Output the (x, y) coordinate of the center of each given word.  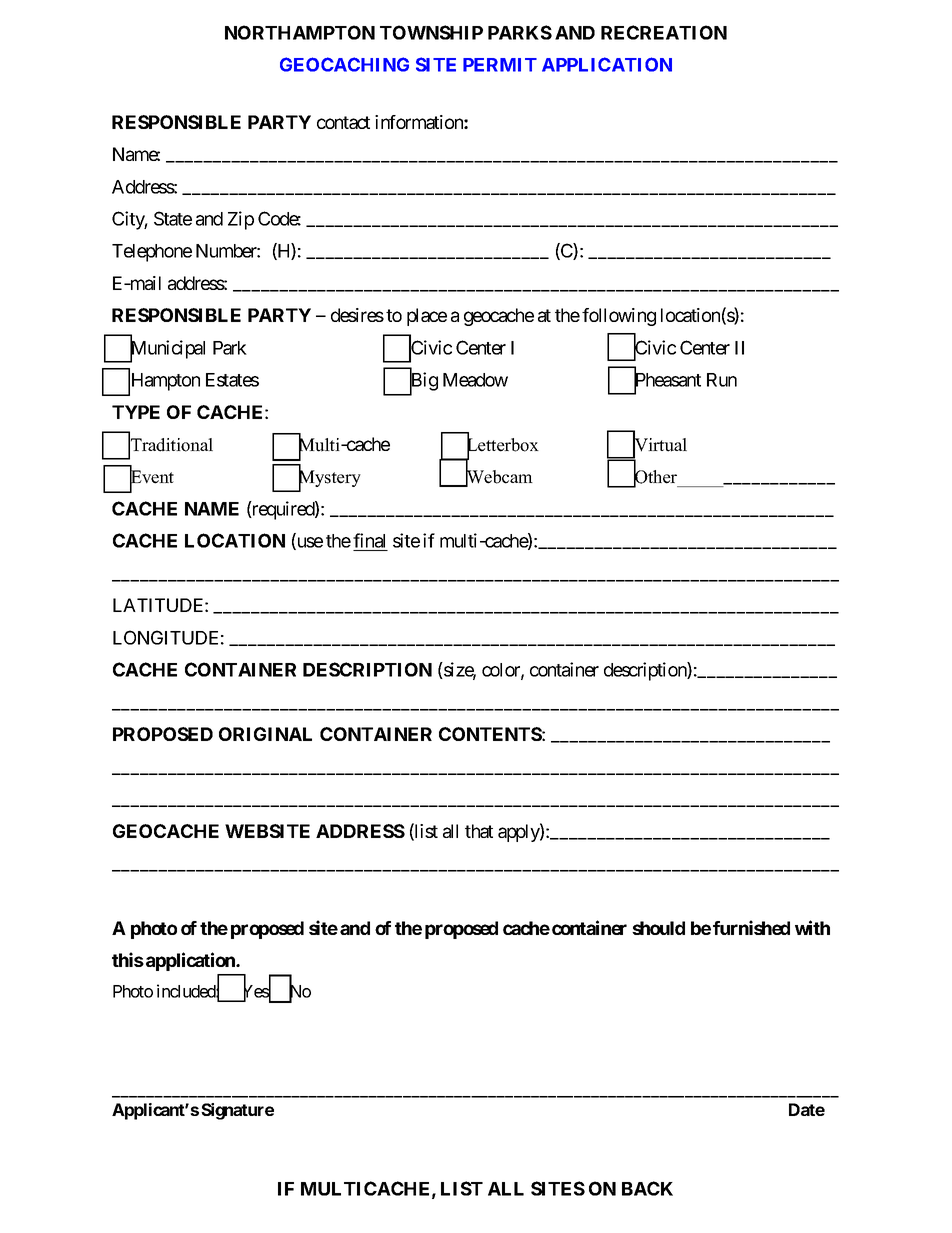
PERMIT (500, 65)
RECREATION (664, 32)
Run (722, 380)
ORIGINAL (265, 734)
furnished (751, 927)
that (479, 831)
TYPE (136, 412)
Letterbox (503, 445)
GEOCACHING (344, 64)
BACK (647, 1188)
